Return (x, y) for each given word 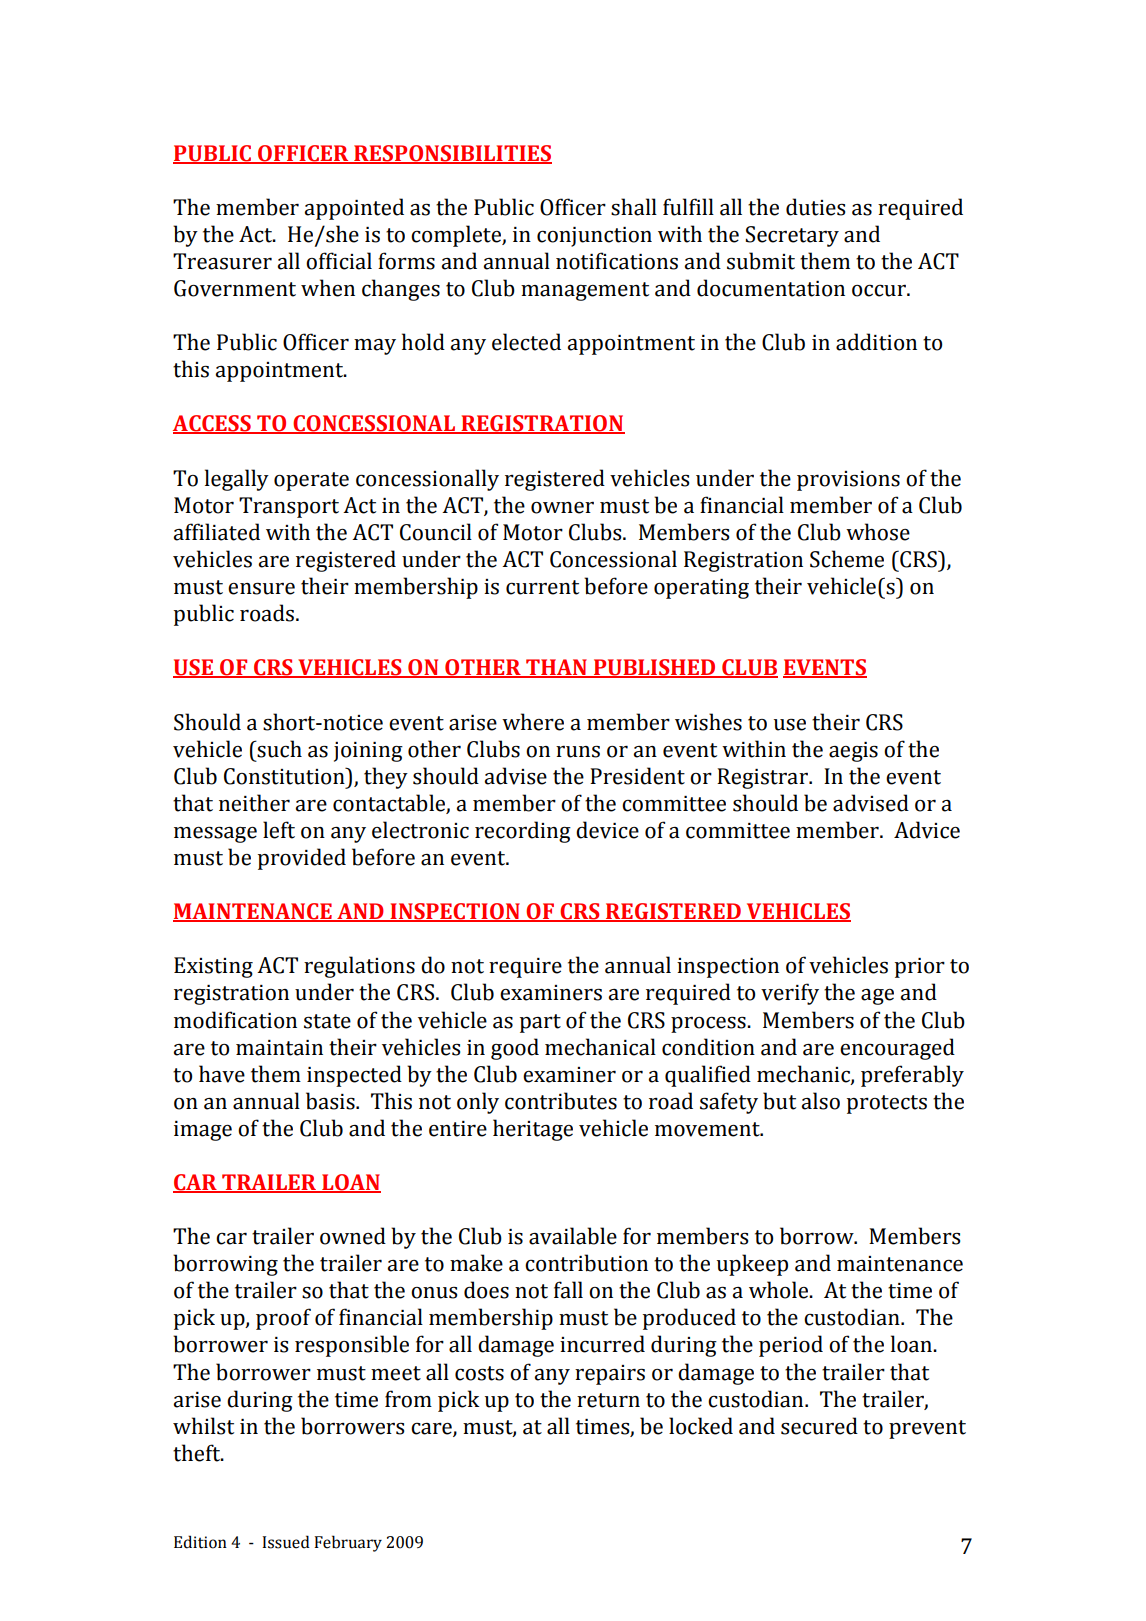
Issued (286, 1542)
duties (815, 207)
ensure (261, 589)
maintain (279, 1048)
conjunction (594, 237)
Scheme (847, 559)
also (820, 1101)
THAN (556, 668)
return (608, 1400)
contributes (561, 1101)
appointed (354, 209)
